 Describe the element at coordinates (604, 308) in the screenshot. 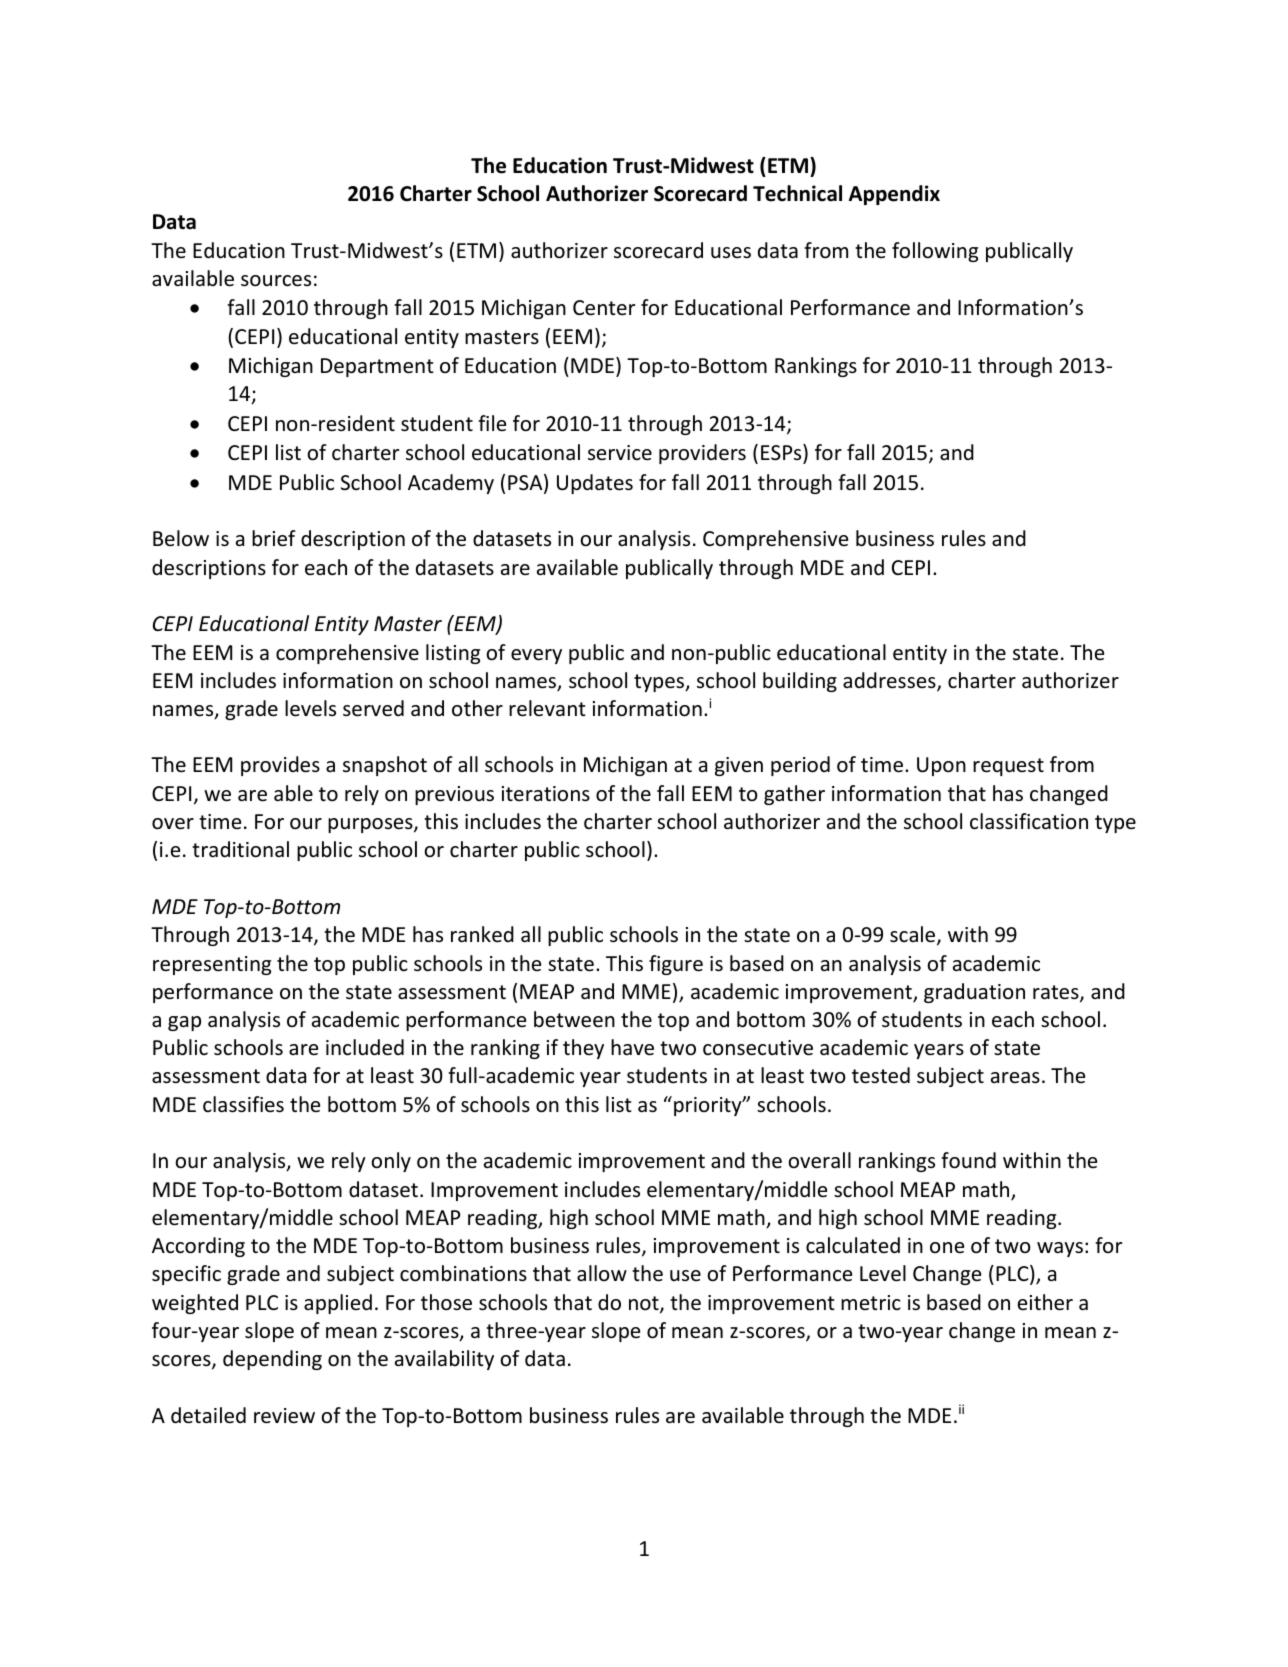

I see `Center` at that location.
